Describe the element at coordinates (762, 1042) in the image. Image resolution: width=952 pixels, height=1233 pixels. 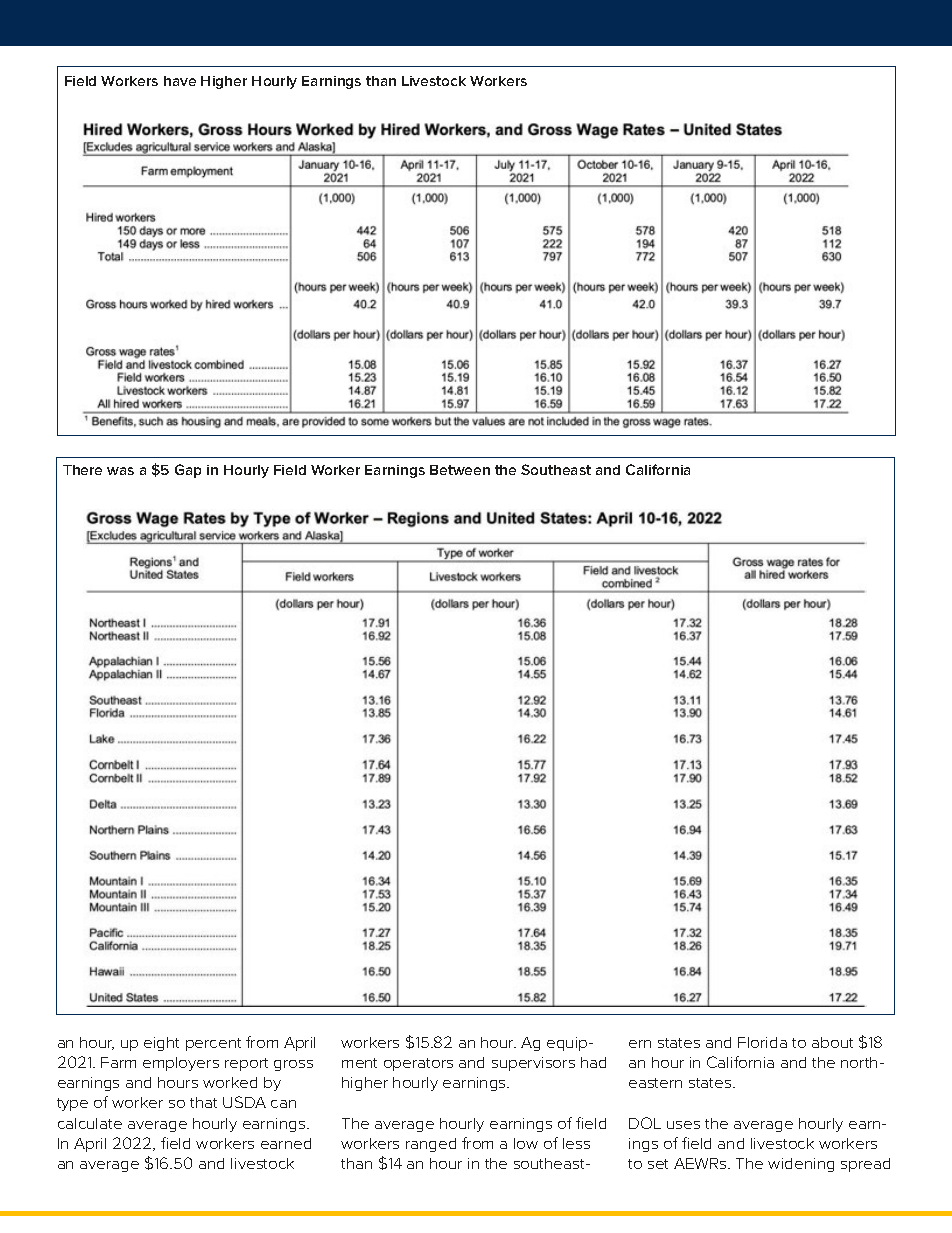
I see `Florida` at that location.
